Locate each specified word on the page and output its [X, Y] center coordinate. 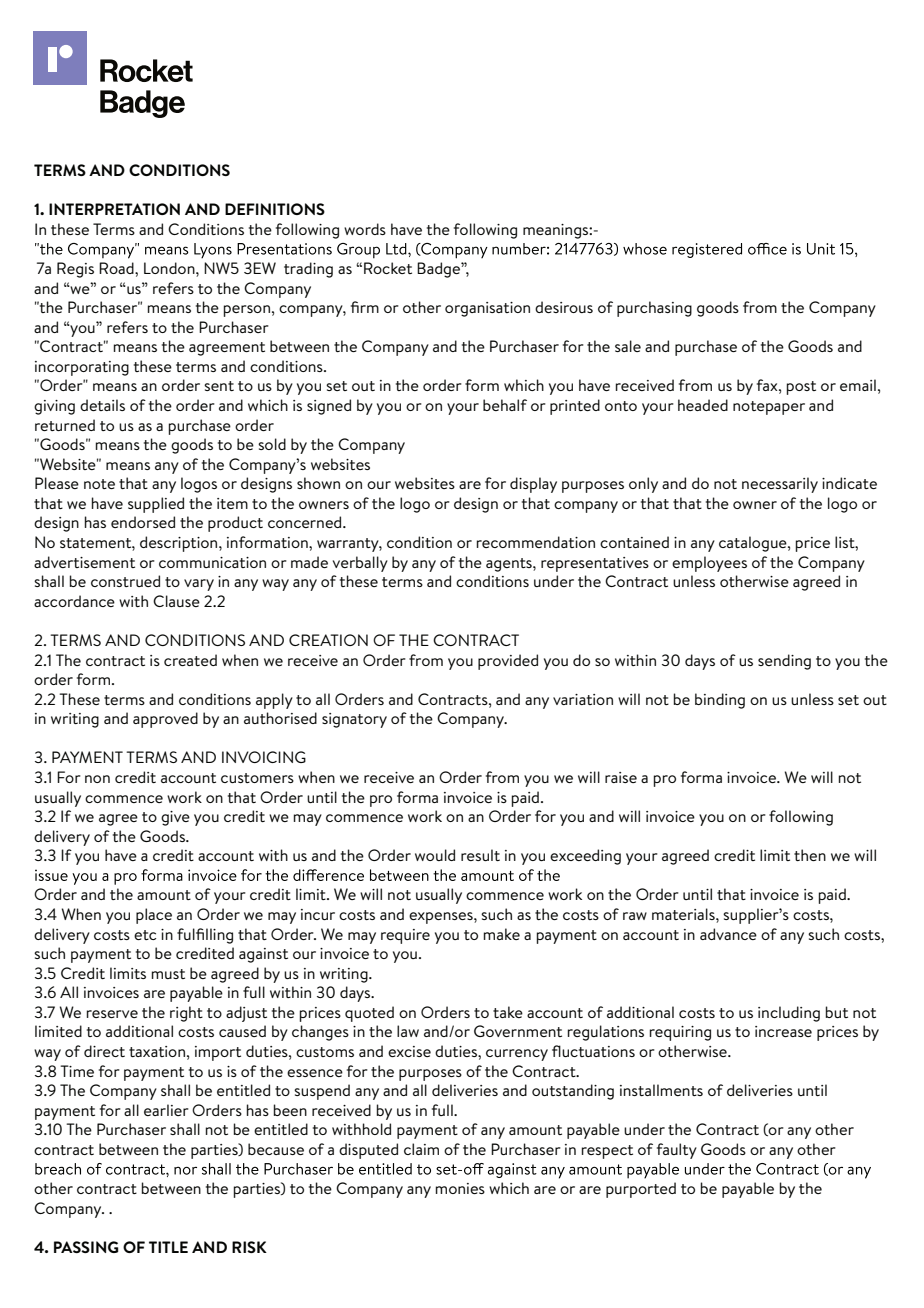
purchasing [654, 309]
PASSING [86, 1247]
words [365, 229]
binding [720, 701]
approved [165, 720]
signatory [354, 720]
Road [117, 268]
